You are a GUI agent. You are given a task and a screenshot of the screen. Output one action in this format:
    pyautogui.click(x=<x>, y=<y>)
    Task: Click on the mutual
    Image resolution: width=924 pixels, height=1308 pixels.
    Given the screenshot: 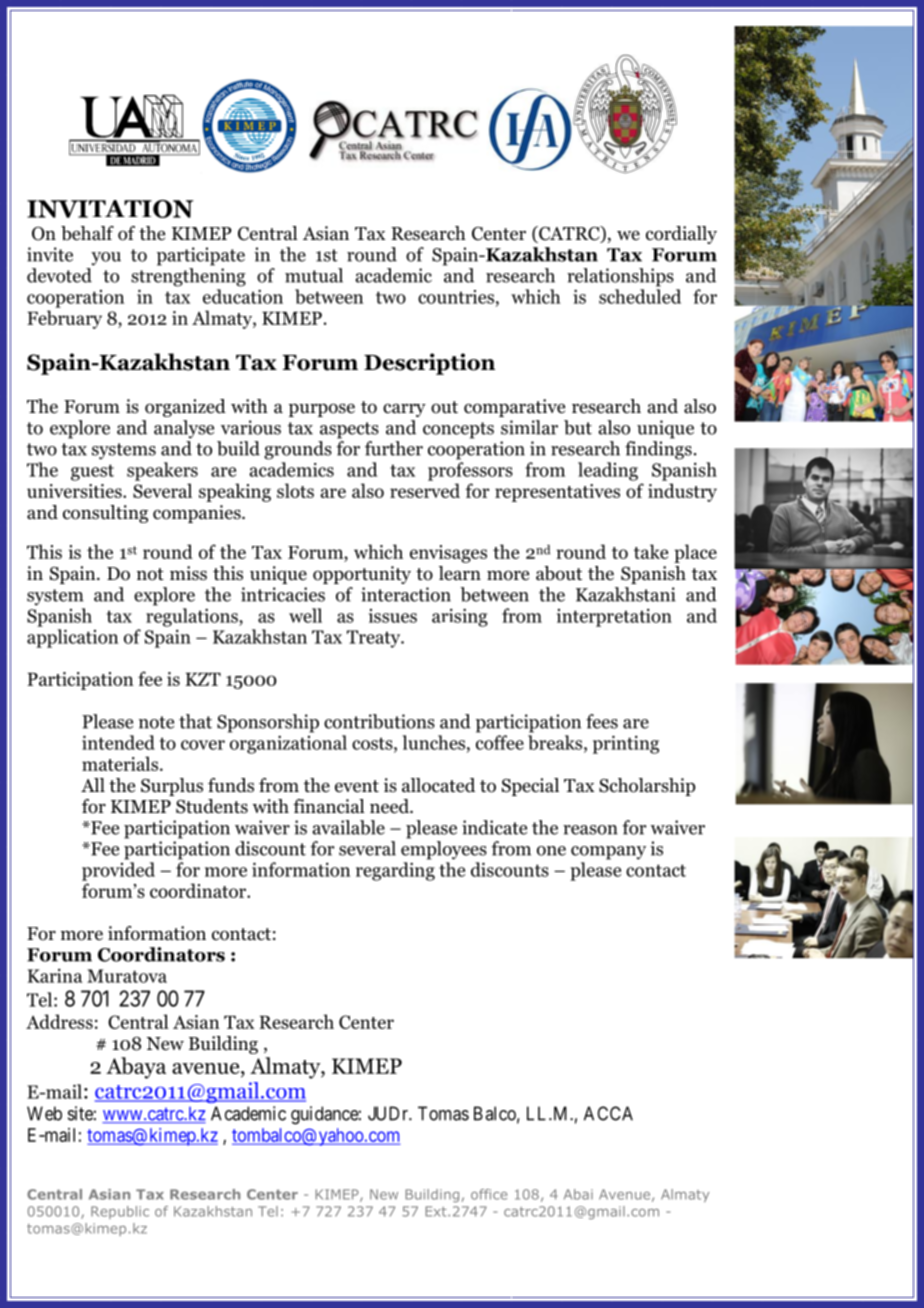 What is the action you would take?
    pyautogui.click(x=314, y=275)
